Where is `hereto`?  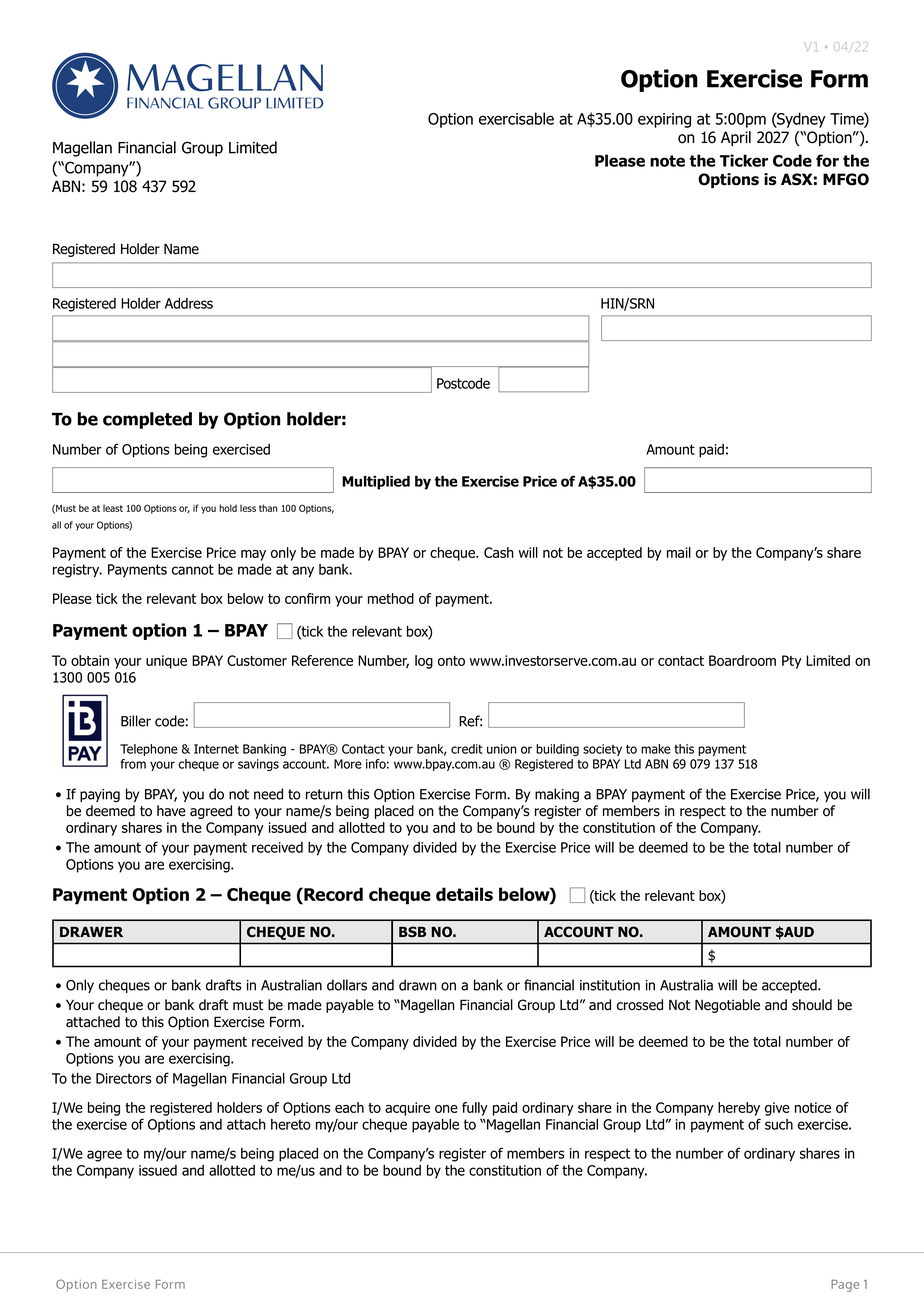 hereto is located at coordinates (291, 1124).
